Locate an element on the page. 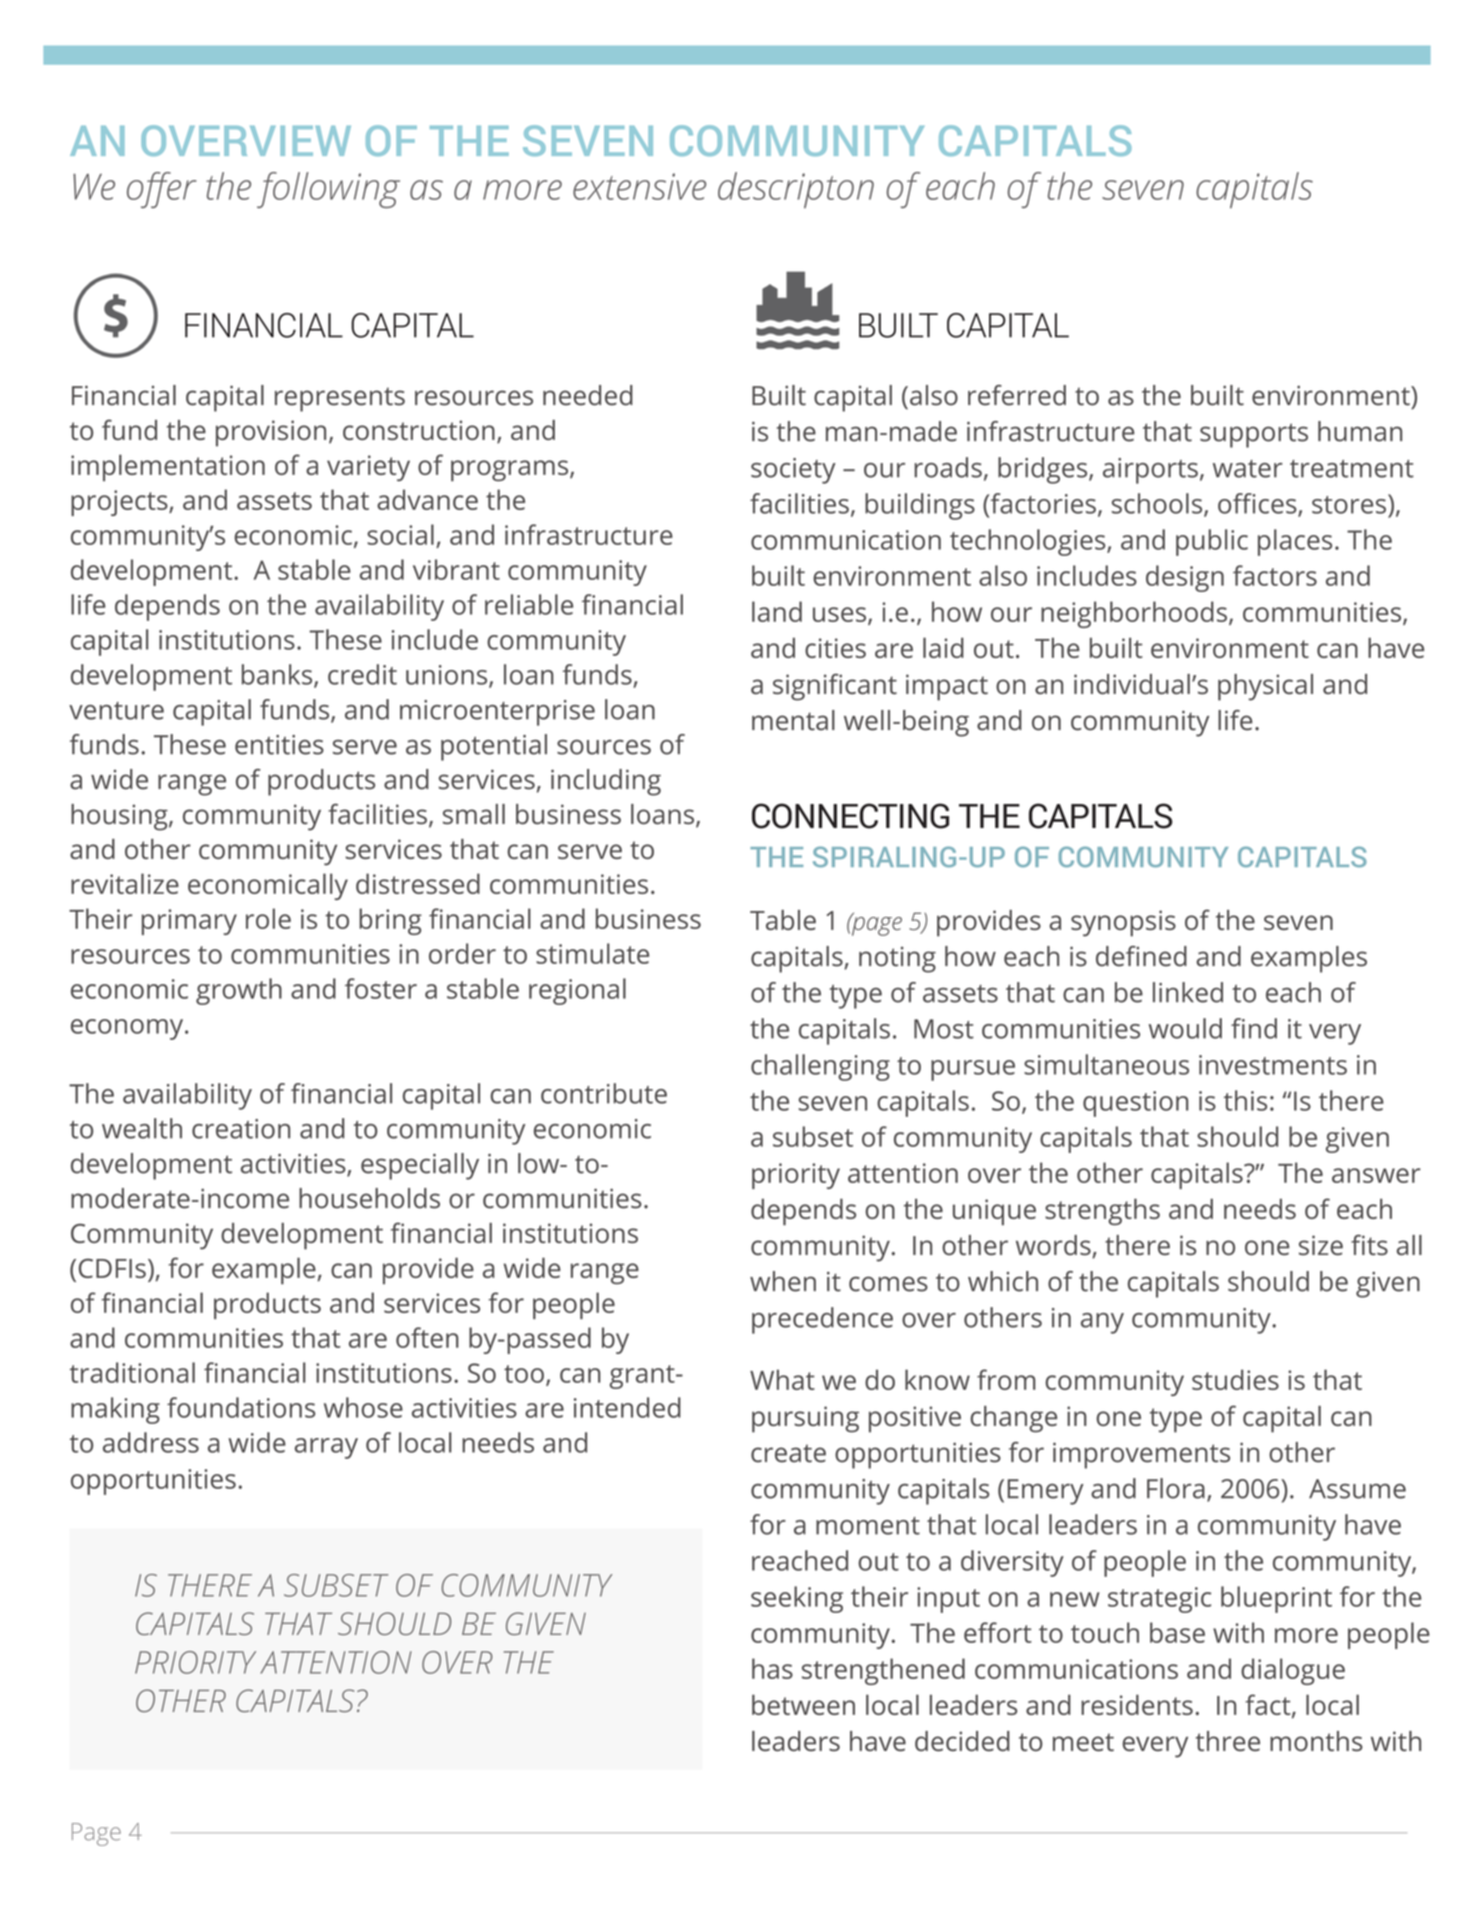 This document has width=1474, height=1907. following is located at coordinates (328, 190).
